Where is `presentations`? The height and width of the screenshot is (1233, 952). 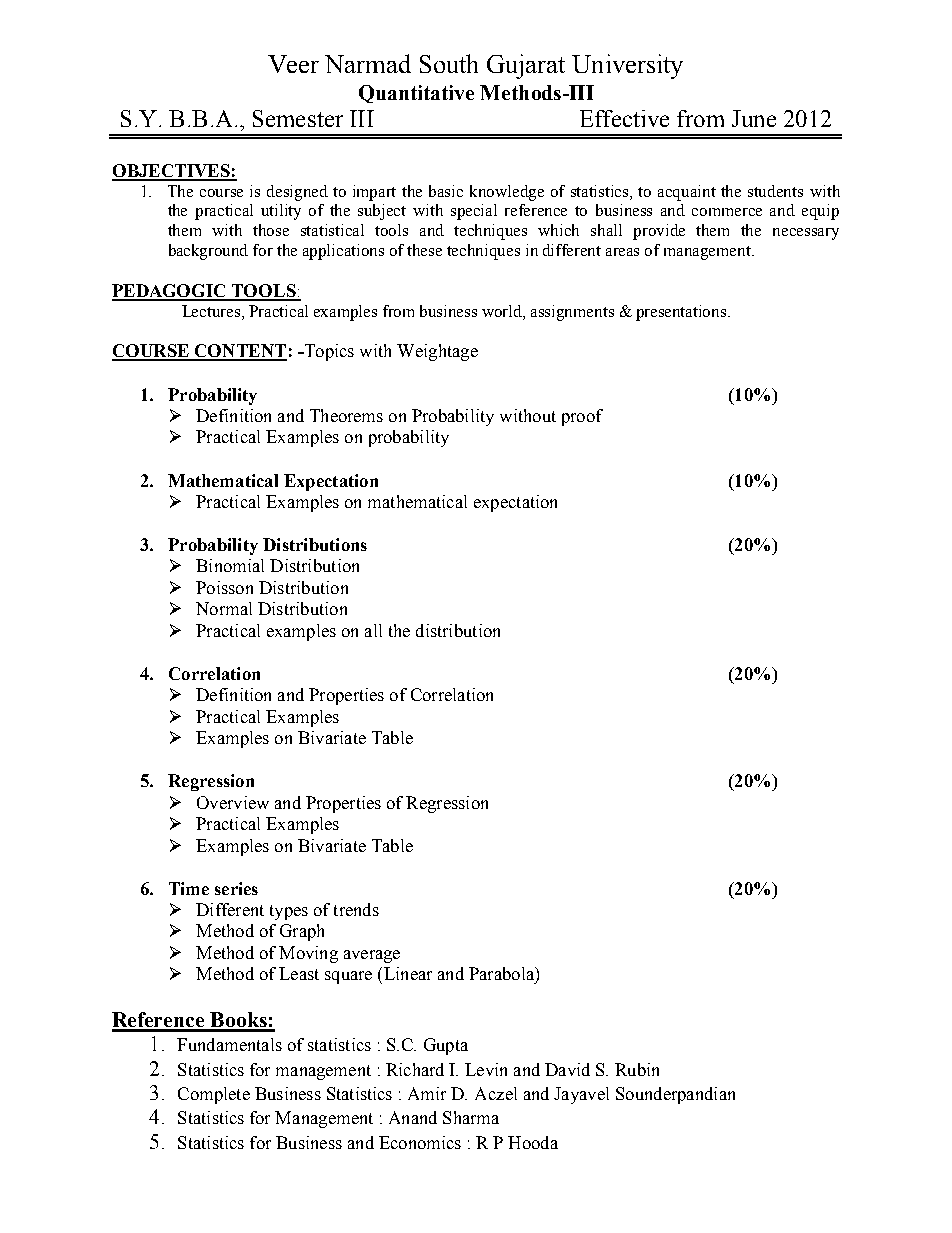 presentations is located at coordinates (682, 313).
